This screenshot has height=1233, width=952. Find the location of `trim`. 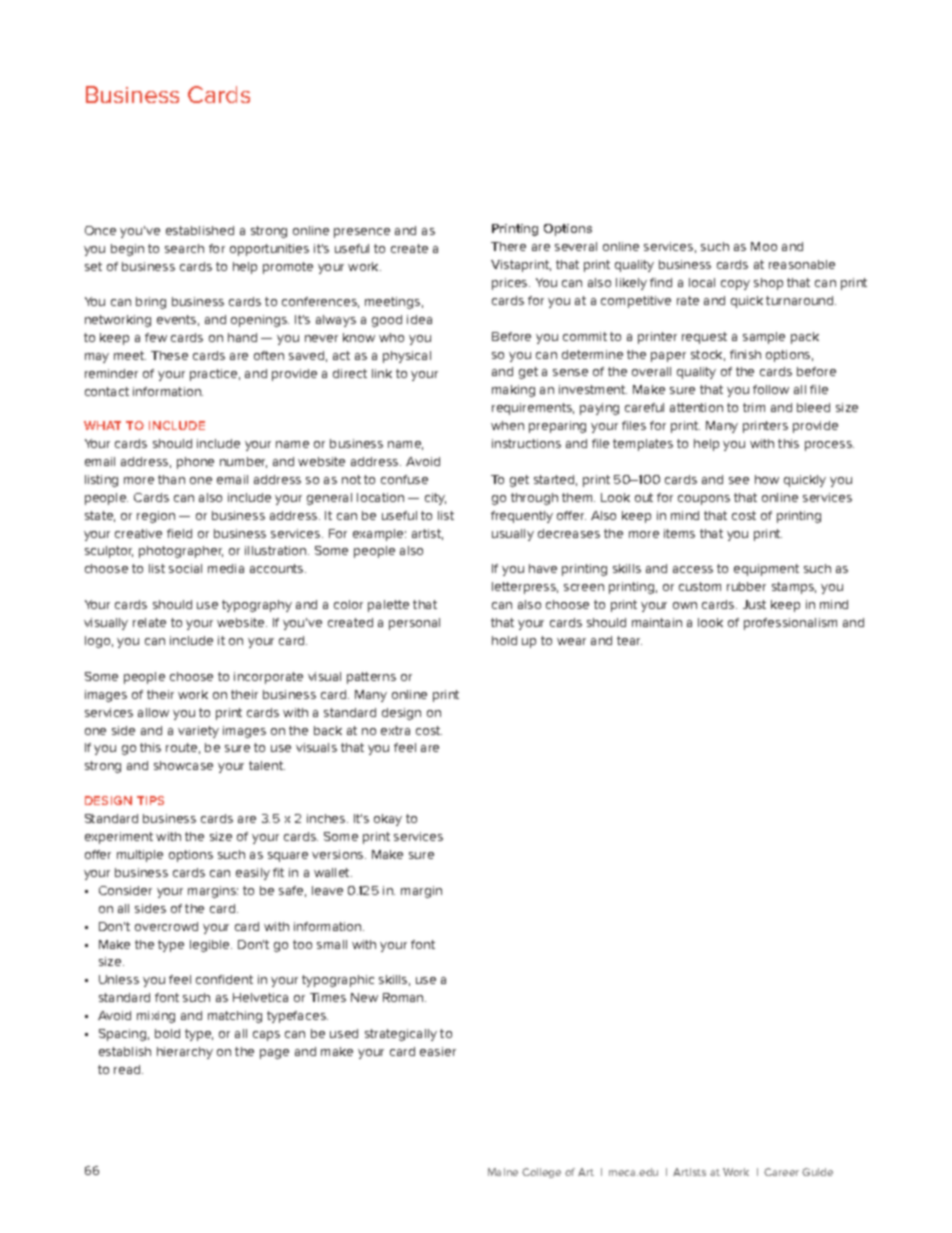

trim is located at coordinates (754, 407).
